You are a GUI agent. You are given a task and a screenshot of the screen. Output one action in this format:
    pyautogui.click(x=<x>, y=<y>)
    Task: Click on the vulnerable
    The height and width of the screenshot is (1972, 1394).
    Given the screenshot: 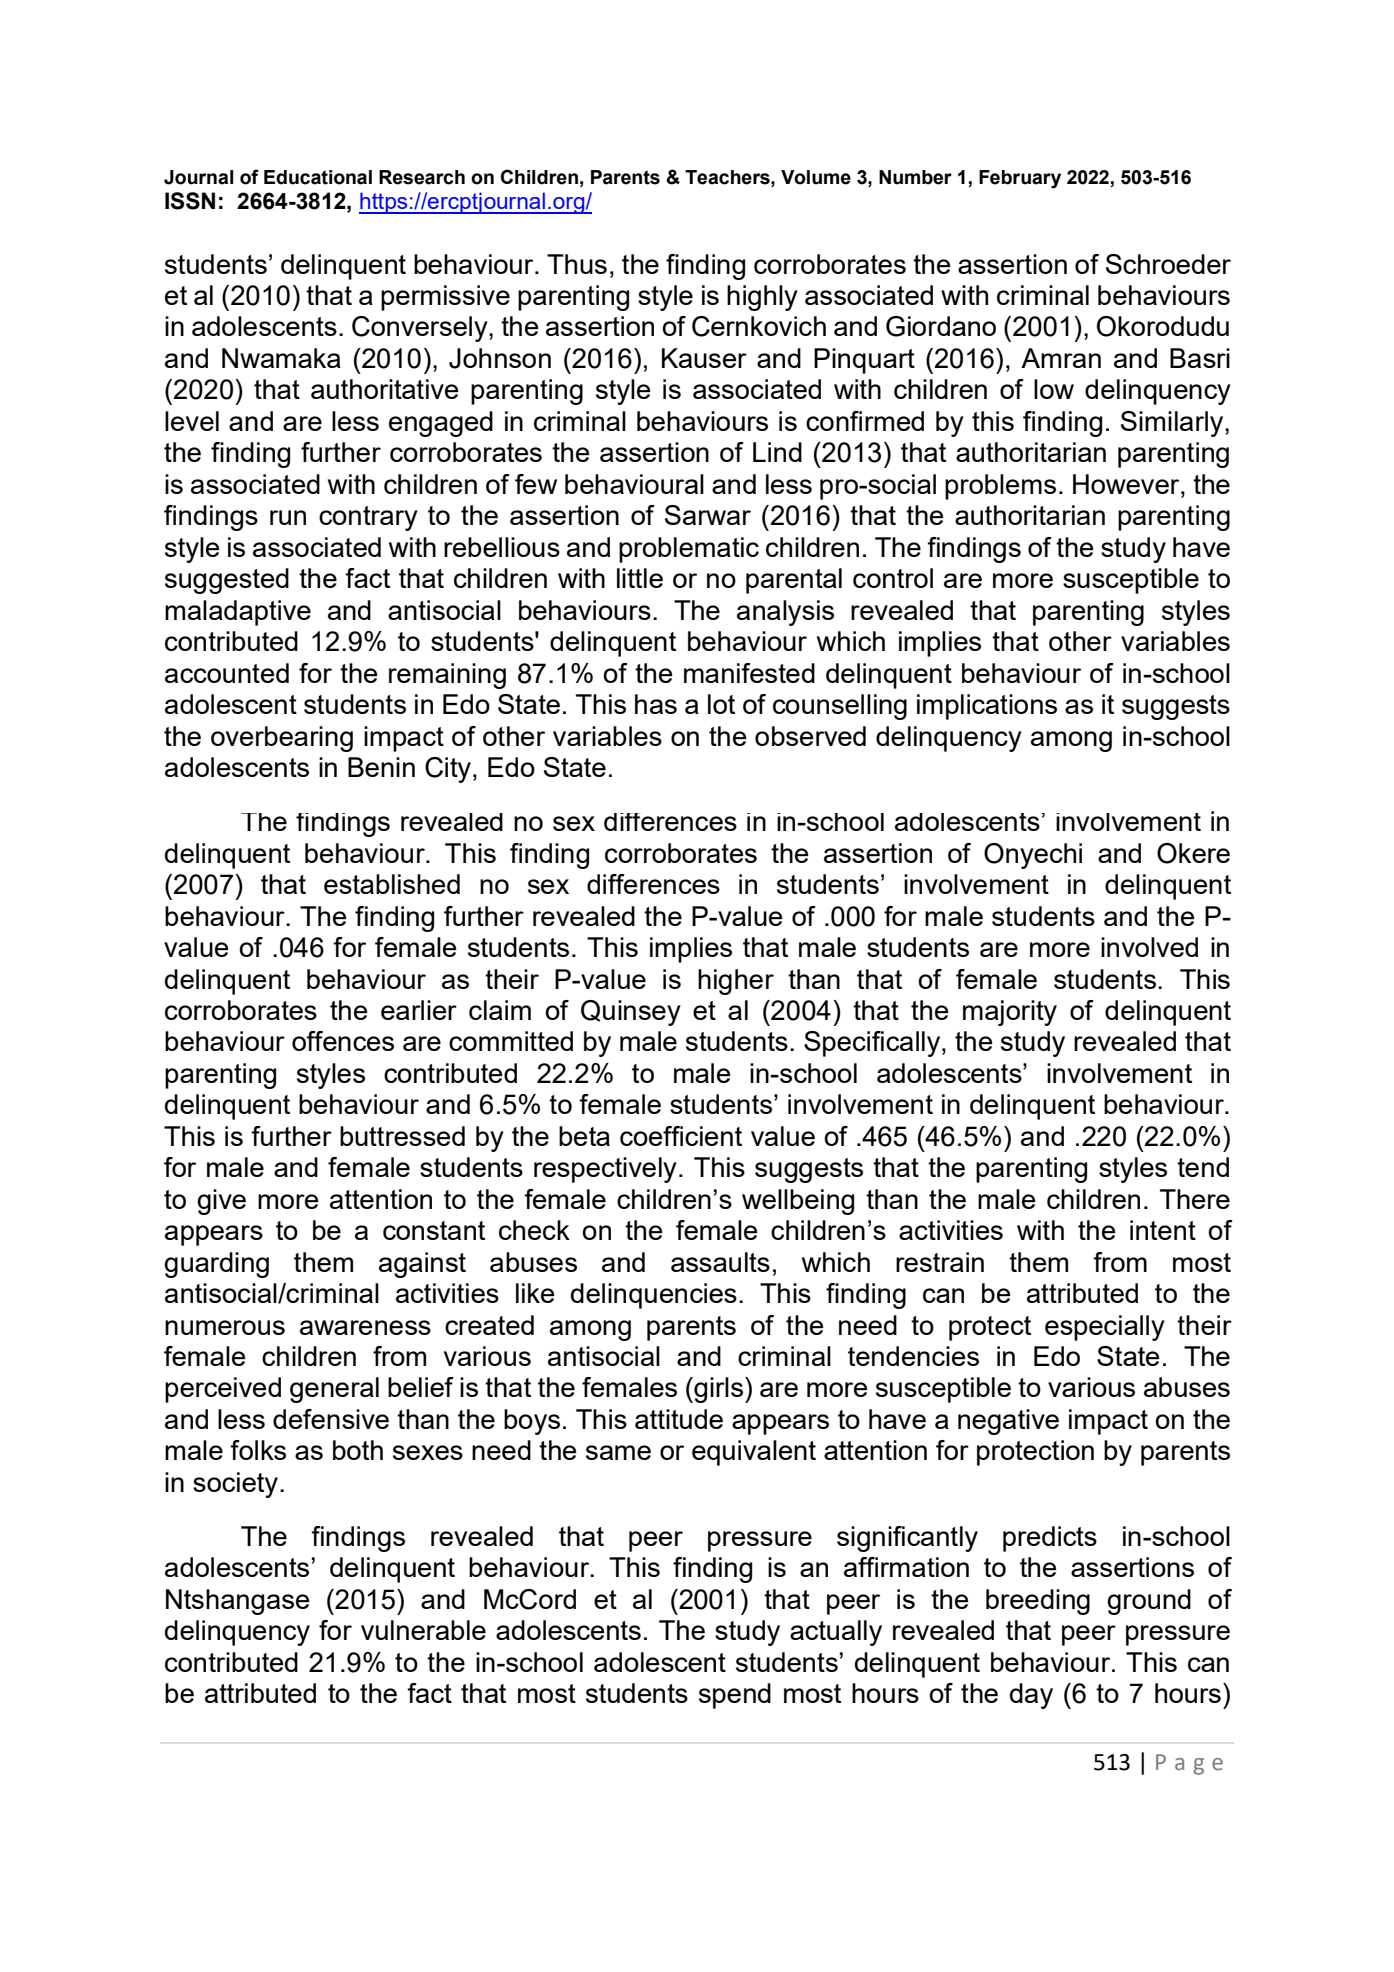 What is the action you would take?
    pyautogui.click(x=423, y=1630)
